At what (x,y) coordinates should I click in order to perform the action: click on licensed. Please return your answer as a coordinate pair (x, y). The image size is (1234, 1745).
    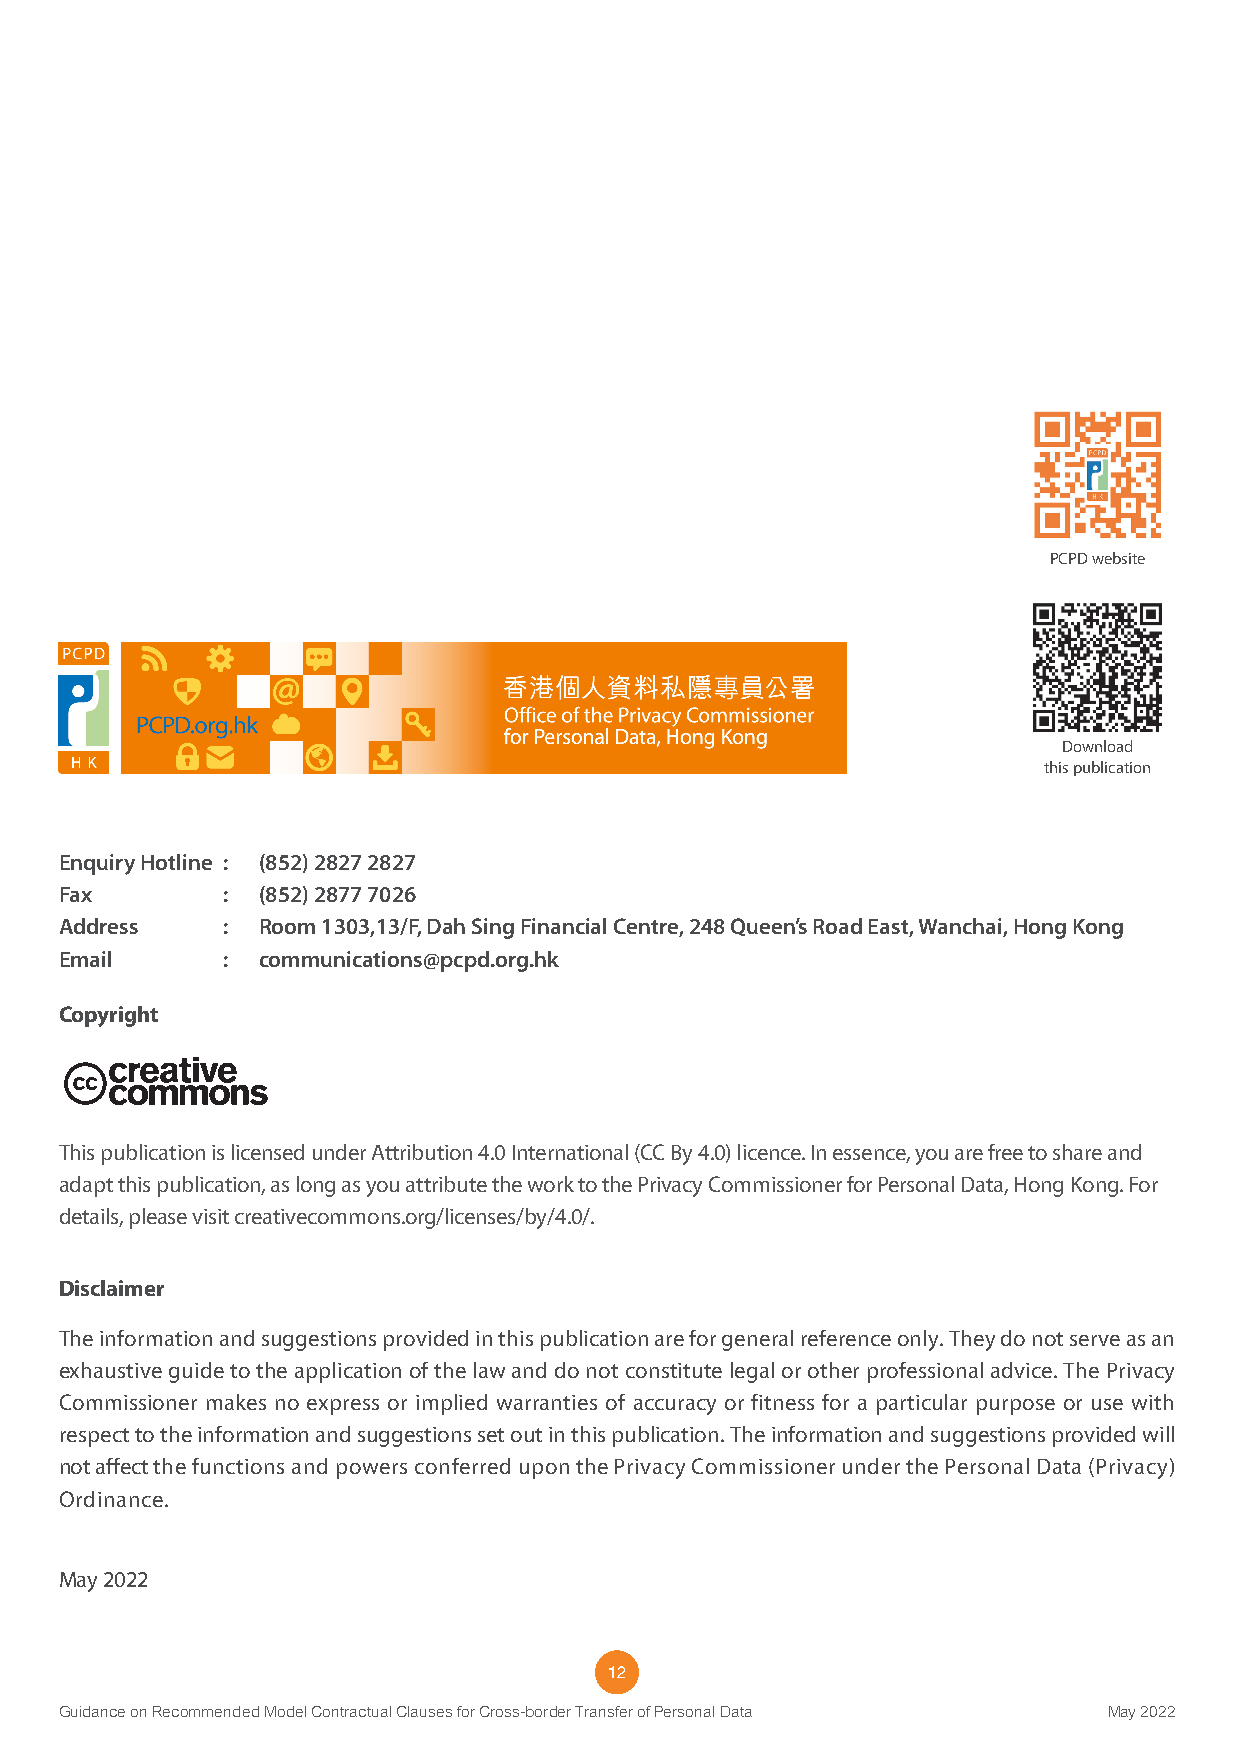
    Looking at the image, I should click on (268, 1152).
